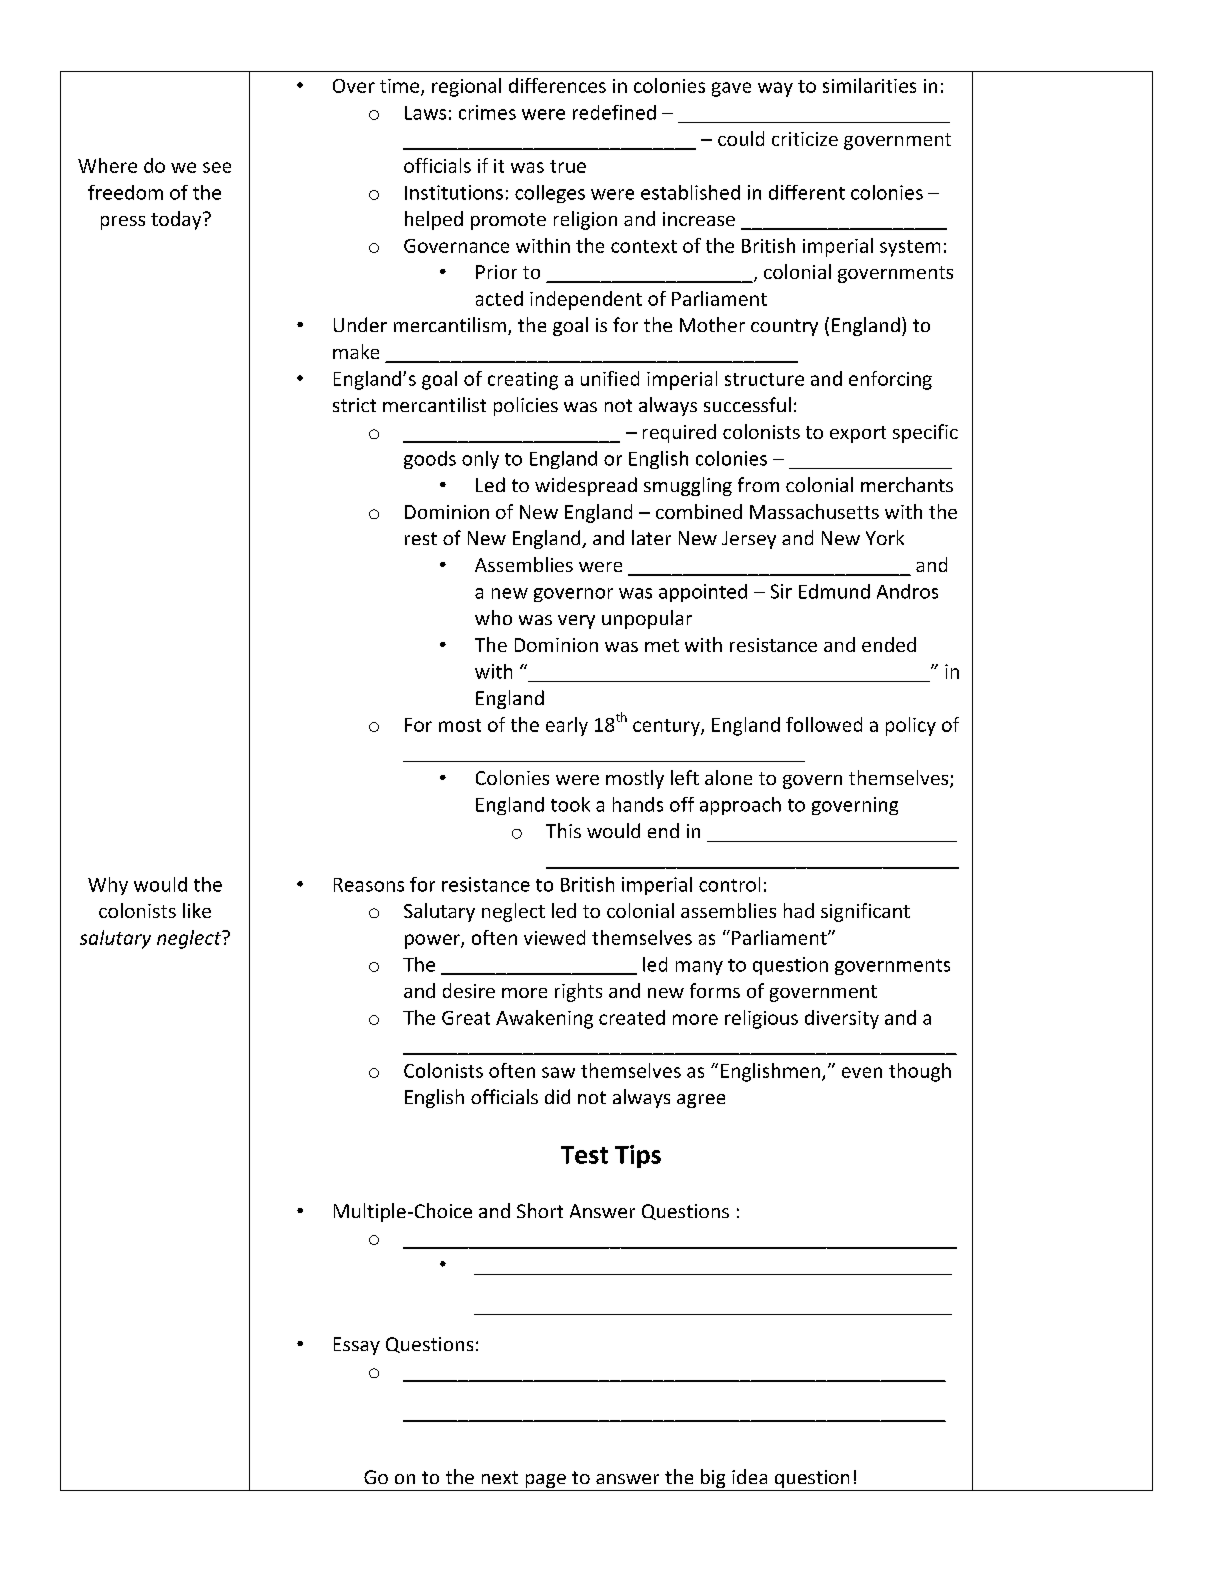  What do you see at coordinates (805, 139) in the page?
I see `criticize` at bounding box center [805, 139].
